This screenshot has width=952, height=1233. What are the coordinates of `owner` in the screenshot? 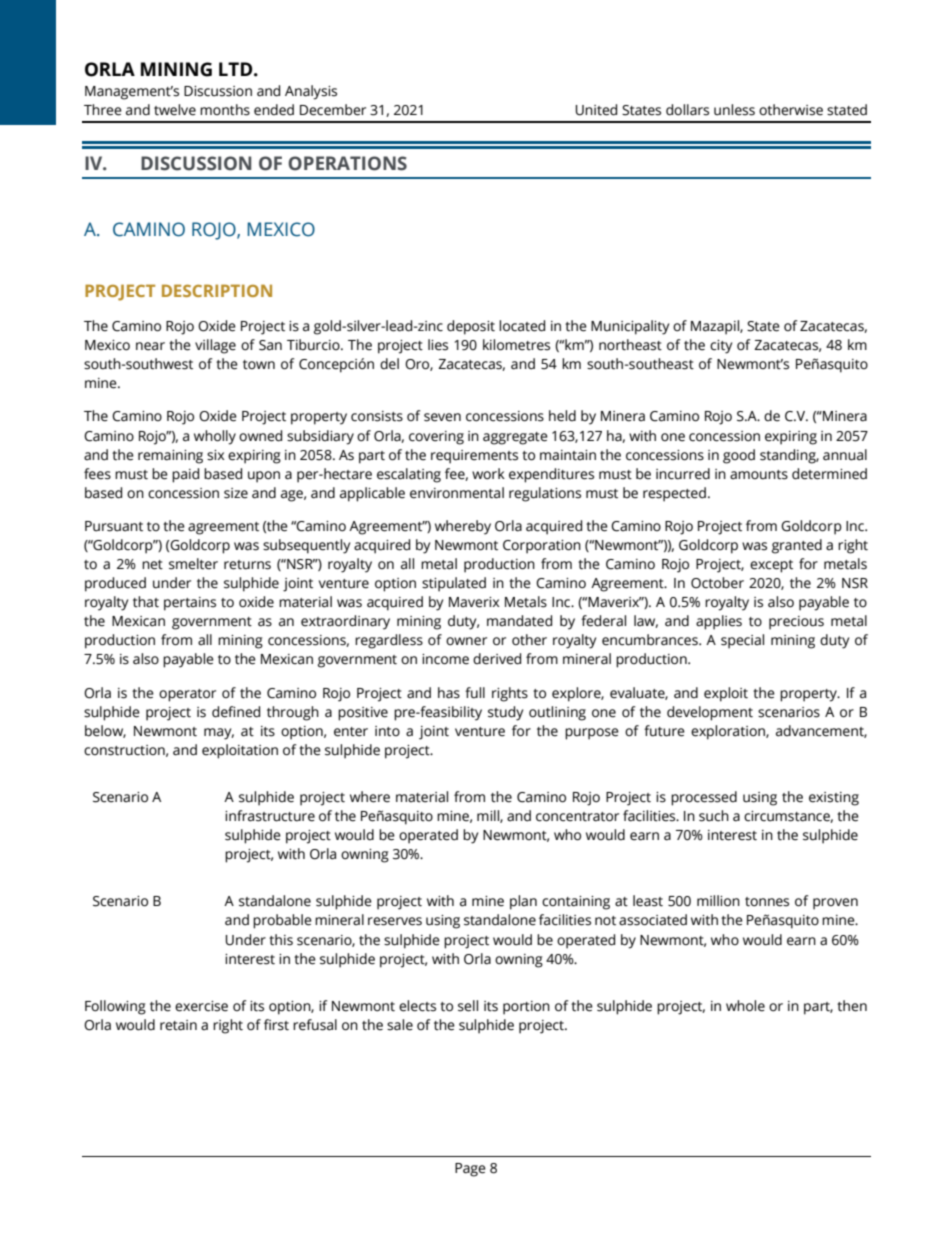 It's located at (466, 641).
